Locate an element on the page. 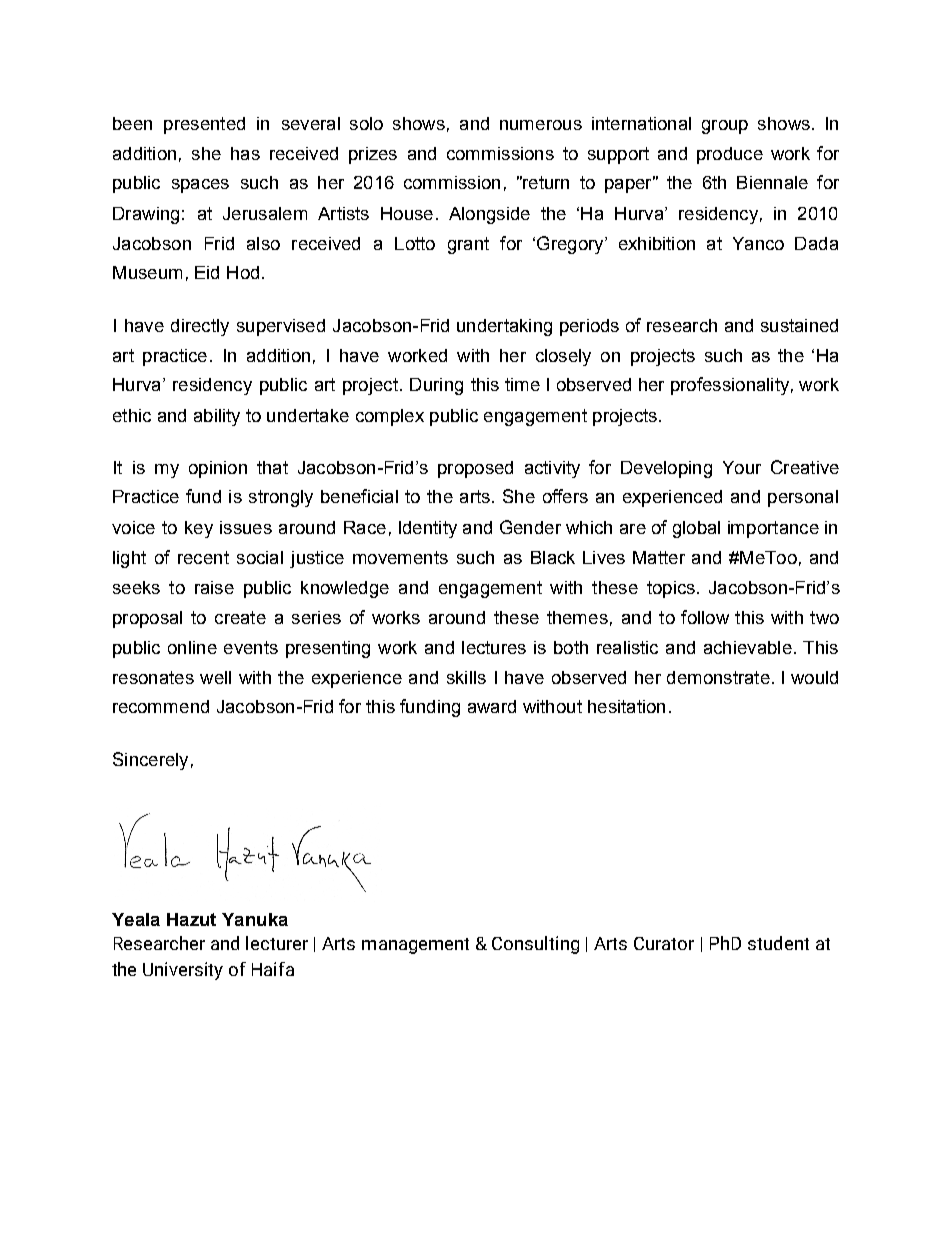  has is located at coordinates (245, 153).
